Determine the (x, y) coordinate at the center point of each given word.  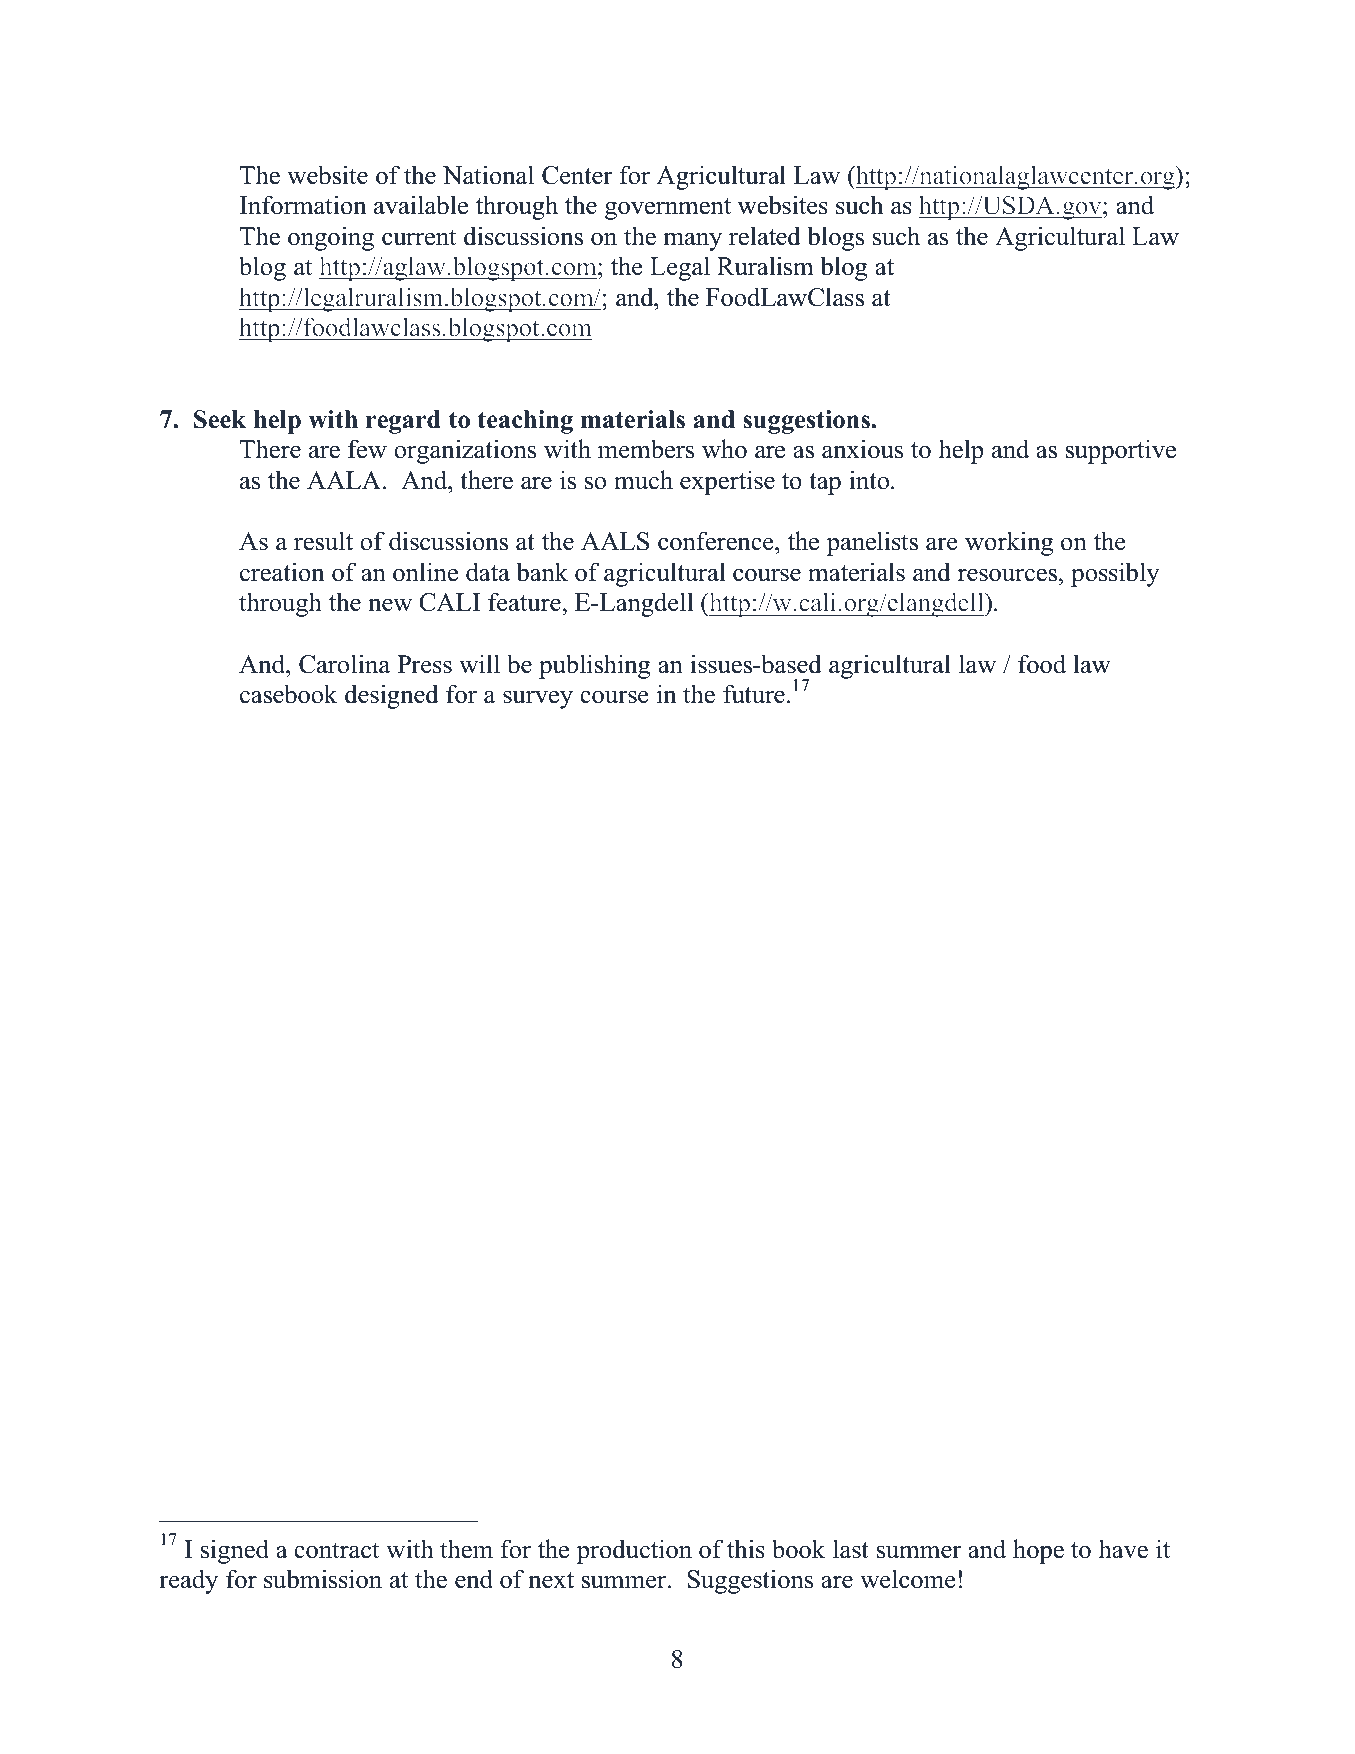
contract (336, 1550)
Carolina (344, 664)
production (634, 1551)
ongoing (331, 238)
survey (538, 699)
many (692, 241)
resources (1007, 575)
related (765, 236)
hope (1038, 1551)
